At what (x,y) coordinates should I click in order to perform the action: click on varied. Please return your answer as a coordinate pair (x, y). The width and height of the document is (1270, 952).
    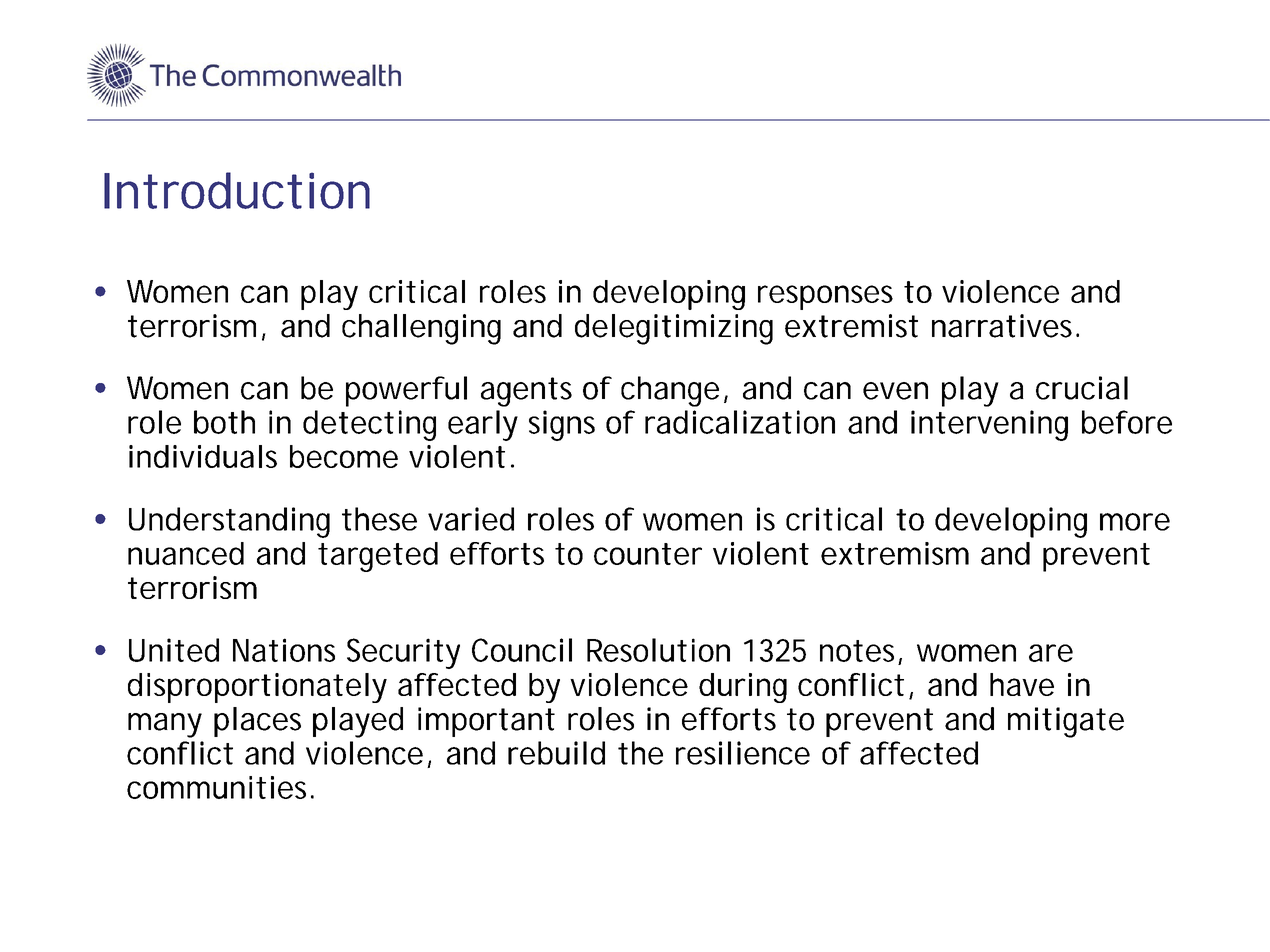
    Looking at the image, I should click on (471, 519).
